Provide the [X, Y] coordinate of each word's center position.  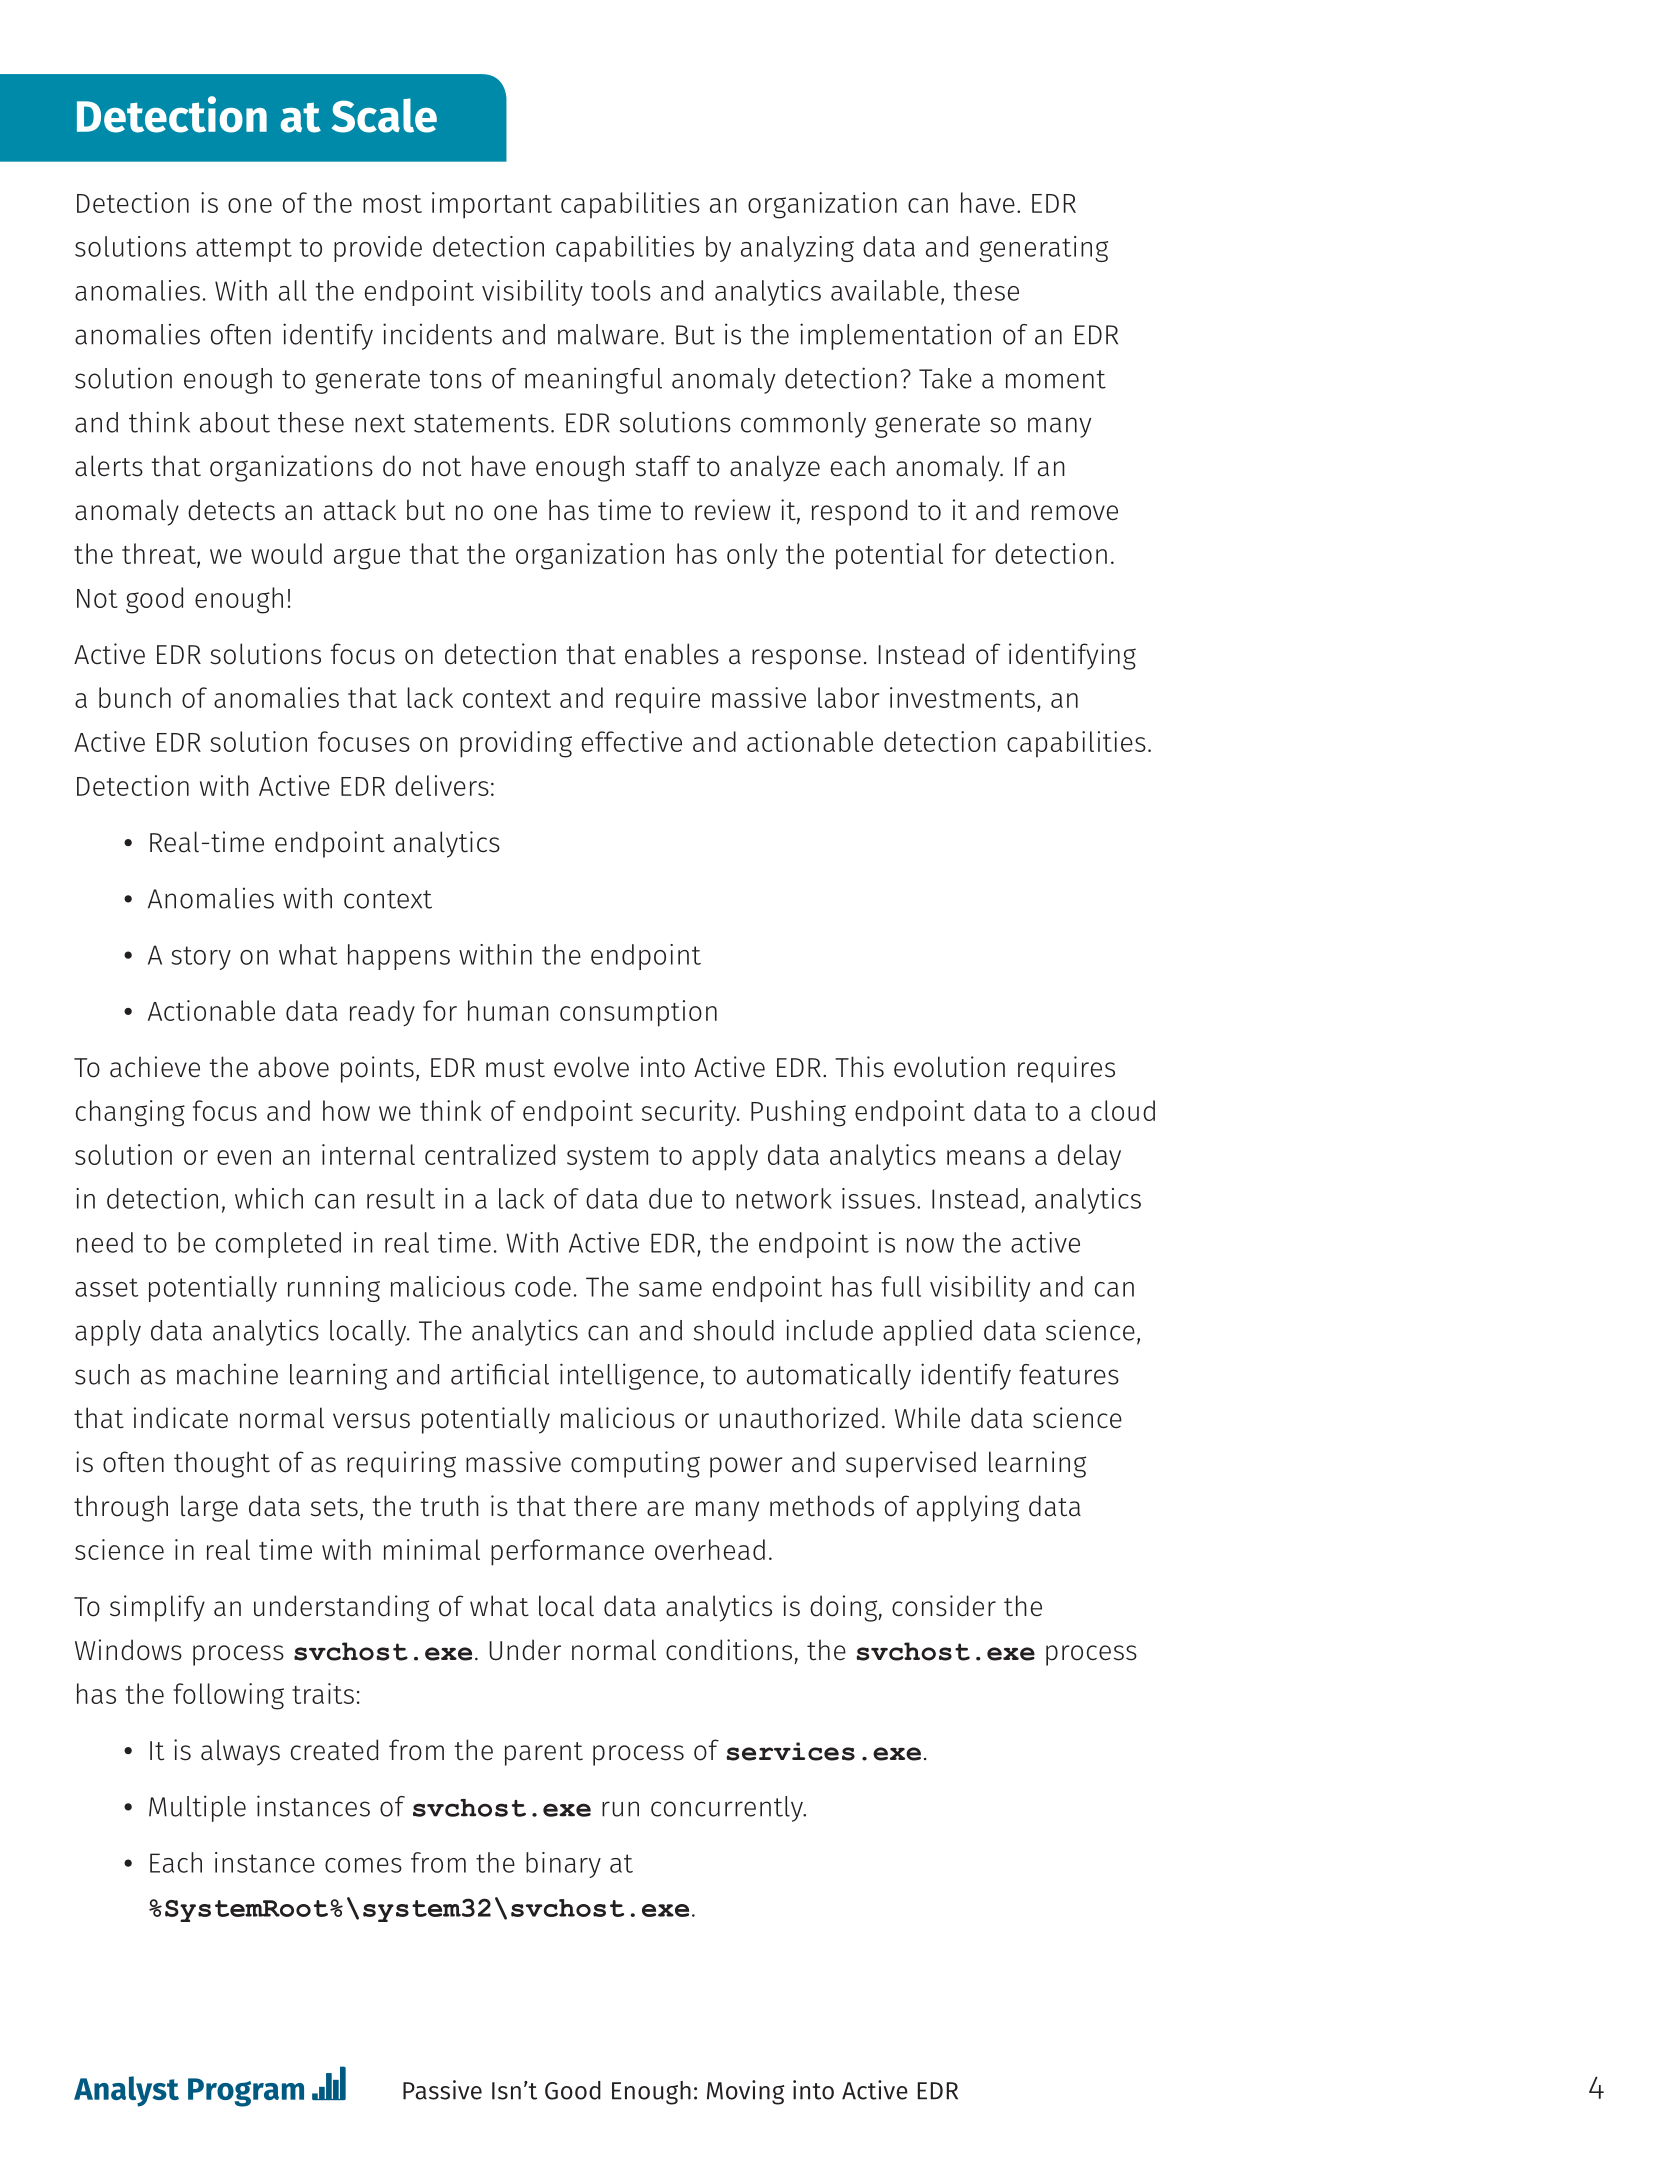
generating [1043, 249]
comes [363, 1865]
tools [621, 290]
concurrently [728, 1809]
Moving [746, 2092]
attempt [244, 250]
